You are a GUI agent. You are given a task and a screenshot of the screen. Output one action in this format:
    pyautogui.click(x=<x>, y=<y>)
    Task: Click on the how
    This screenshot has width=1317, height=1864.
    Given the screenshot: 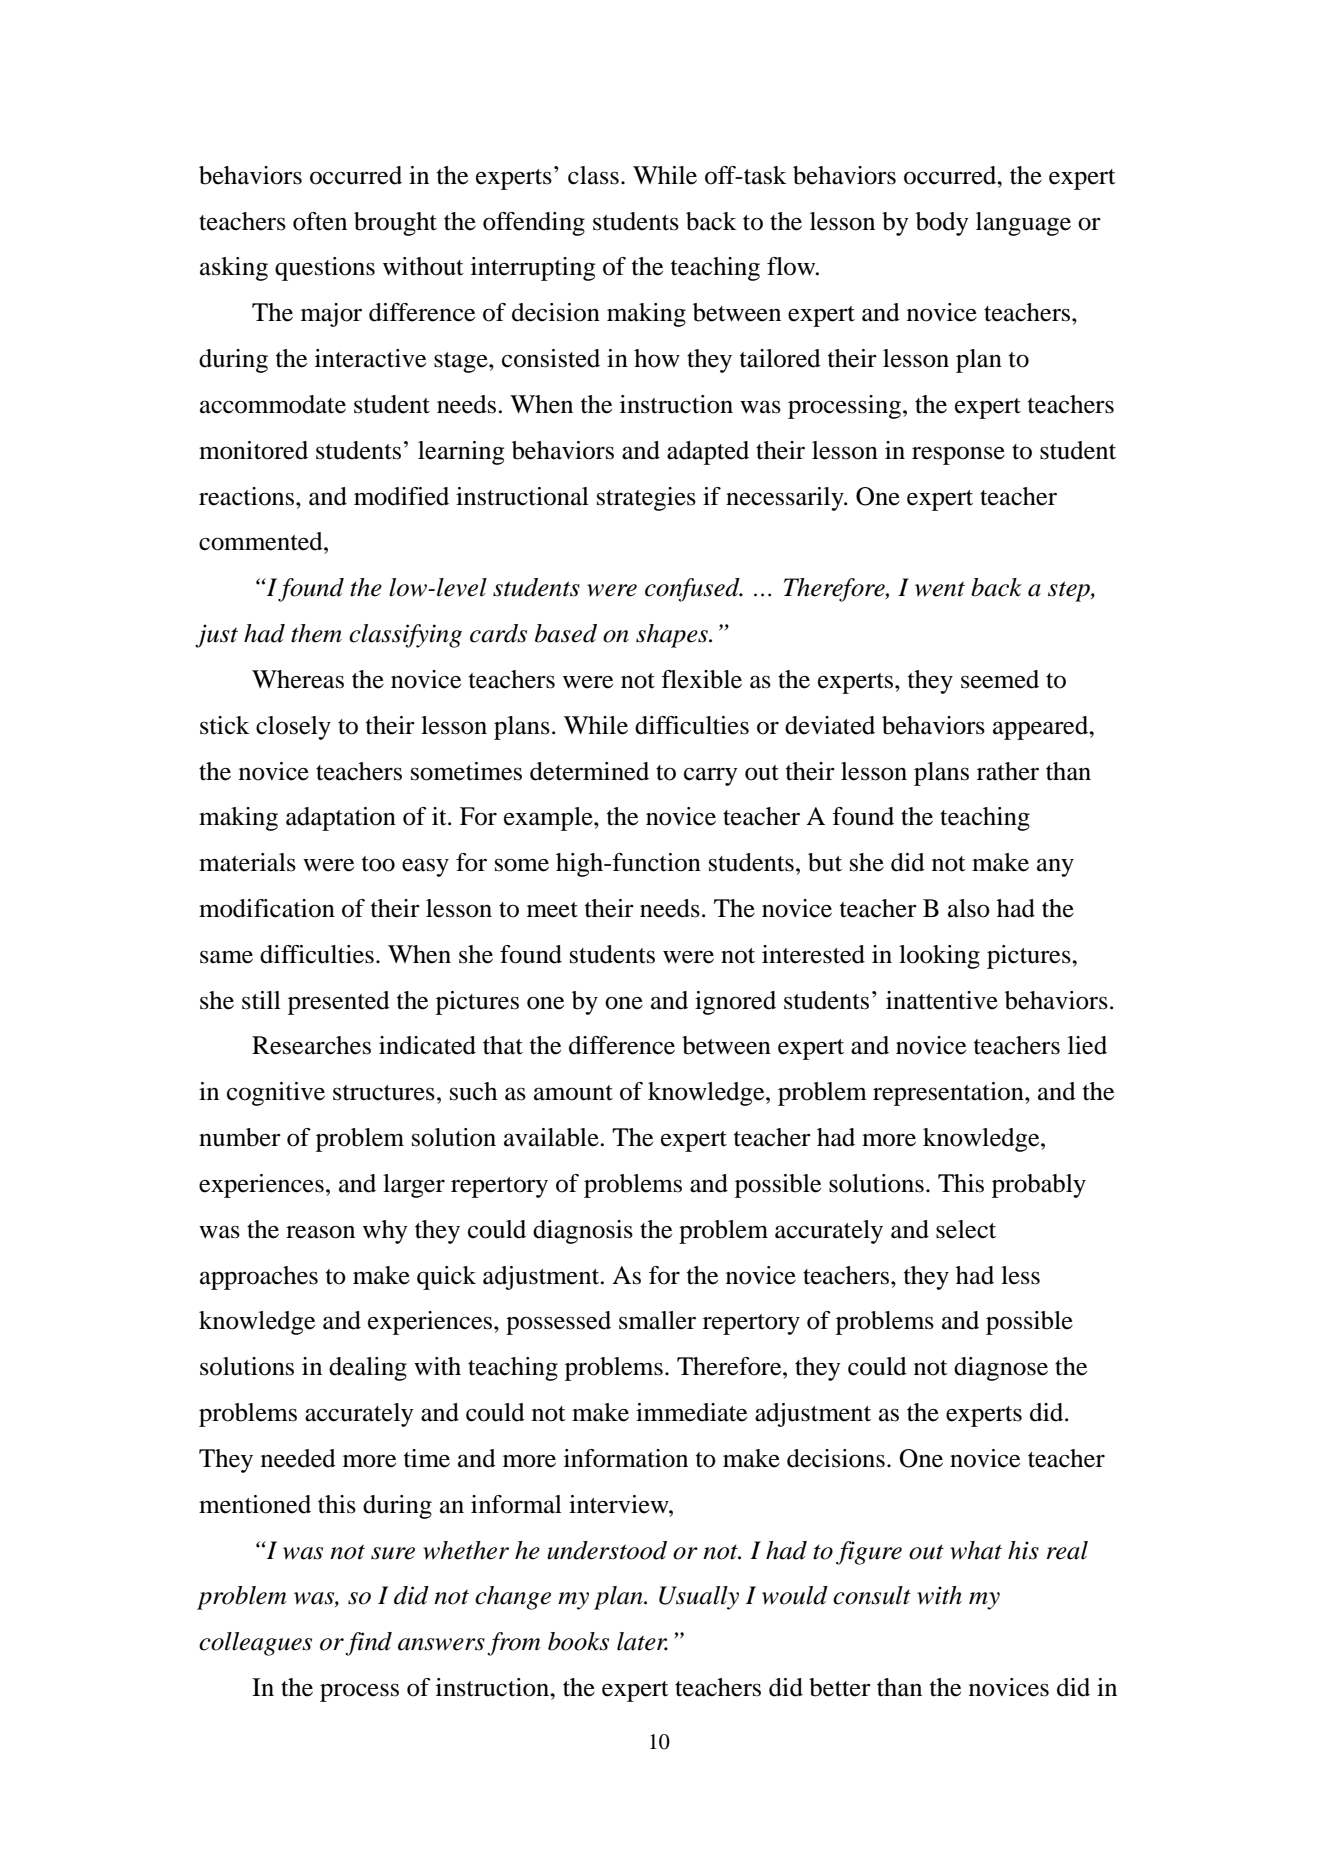 What is the action you would take?
    pyautogui.click(x=657, y=358)
